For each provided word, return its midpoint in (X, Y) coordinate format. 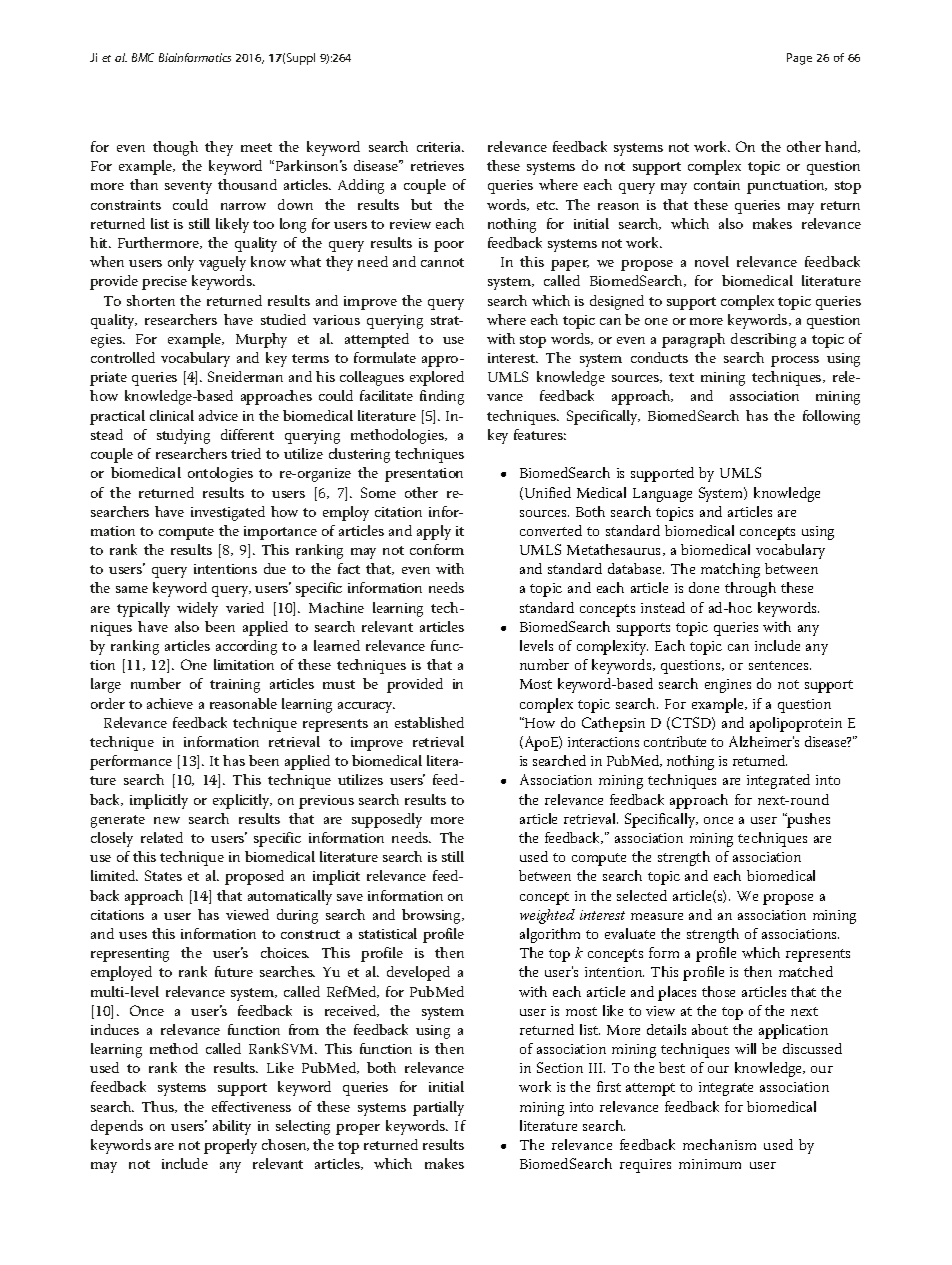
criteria (440, 147)
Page (799, 59)
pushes (808, 820)
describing (763, 340)
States (163, 875)
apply (434, 532)
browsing (433, 916)
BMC (143, 57)
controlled (123, 357)
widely (197, 609)
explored (437, 378)
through (750, 589)
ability (232, 1127)
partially (438, 1108)
